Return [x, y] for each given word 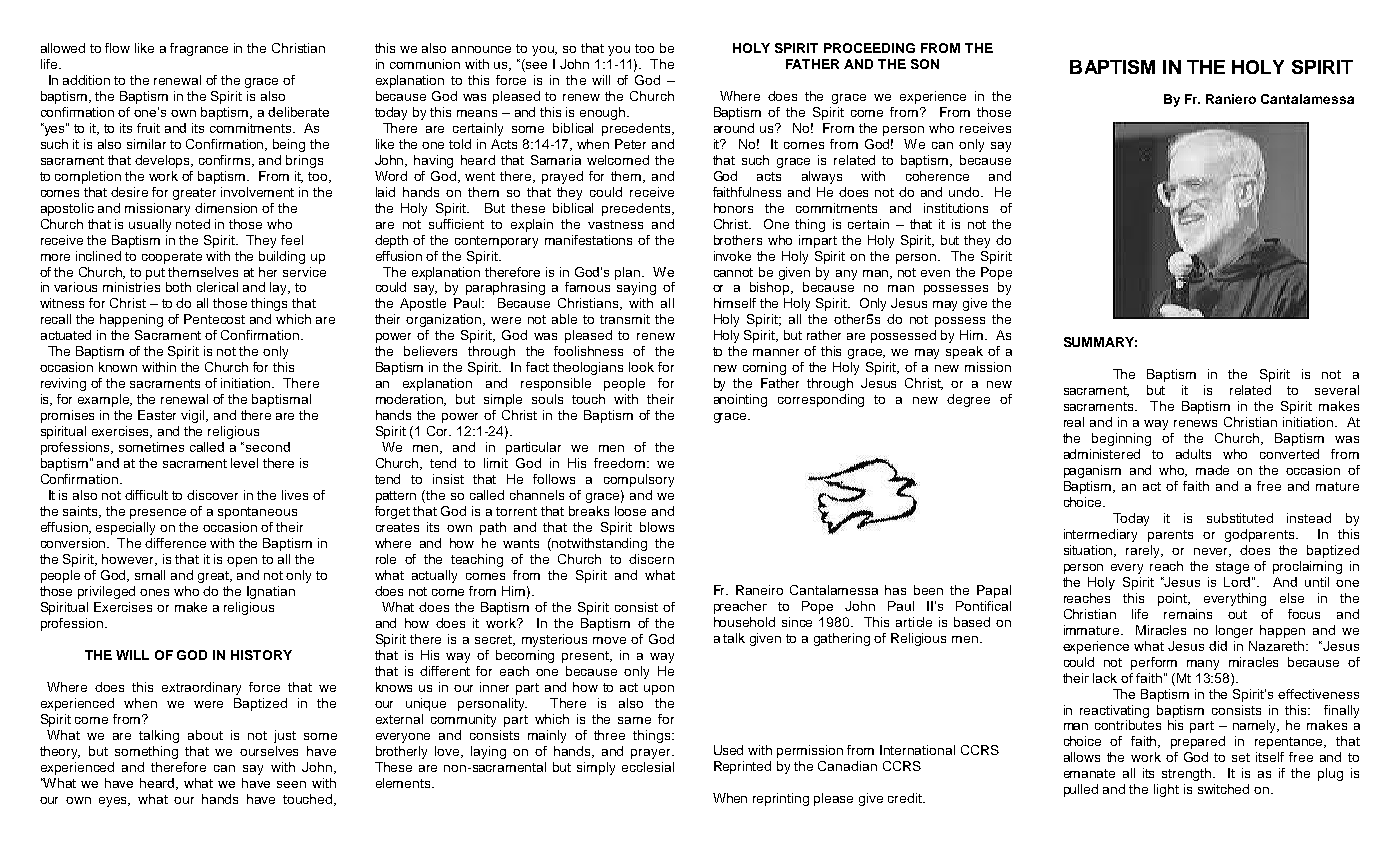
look [641, 367]
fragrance [199, 49]
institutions [956, 208]
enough [604, 113]
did [1218, 646]
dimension [226, 208]
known [118, 367]
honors [733, 208]
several [1337, 390]
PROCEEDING [869, 48]
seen [291, 784]
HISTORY [261, 655]
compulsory [639, 480]
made [1212, 470]
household [744, 622]
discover [212, 495]
